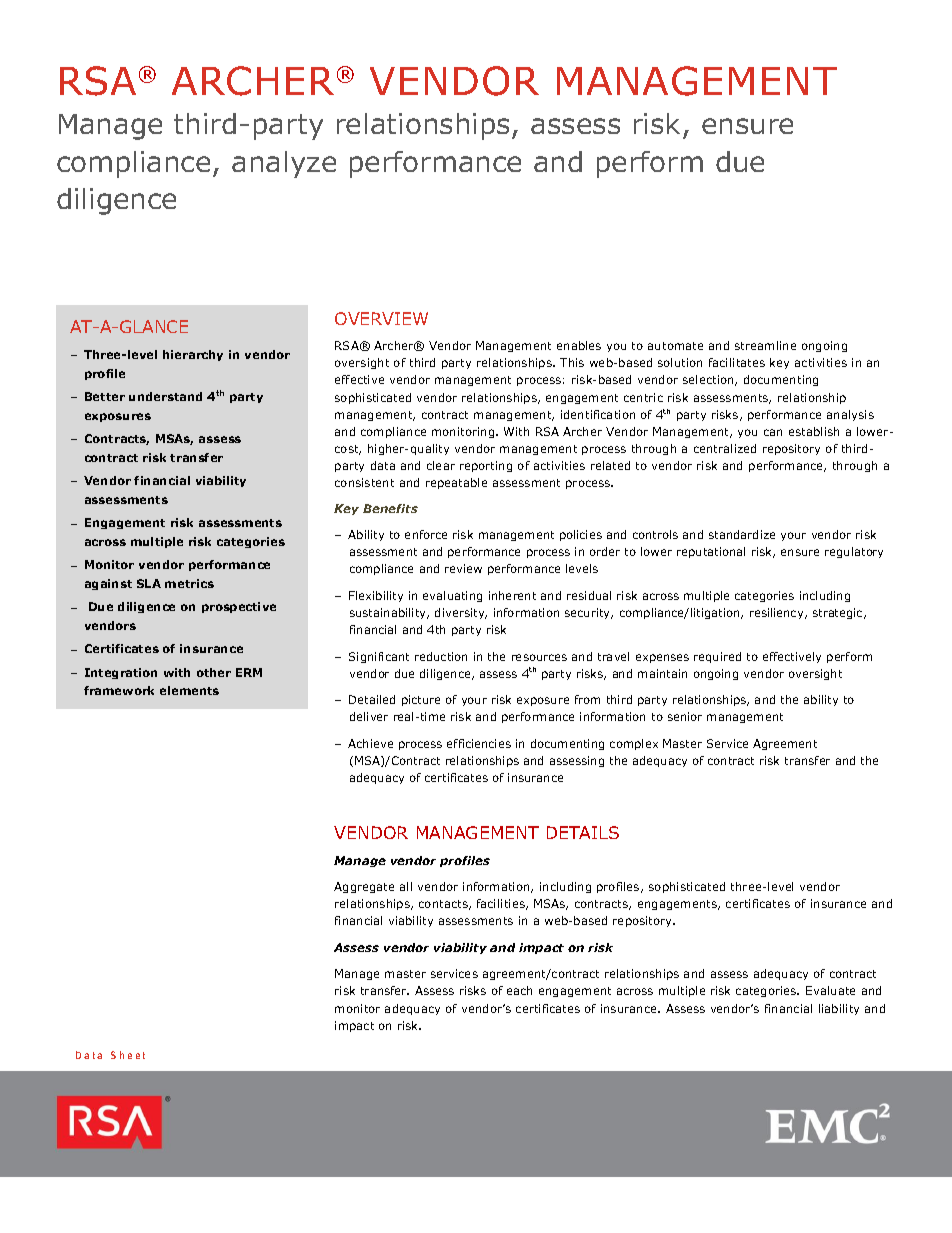 The width and height of the screenshot is (952, 1233). I want to click on analyze, so click(284, 164).
